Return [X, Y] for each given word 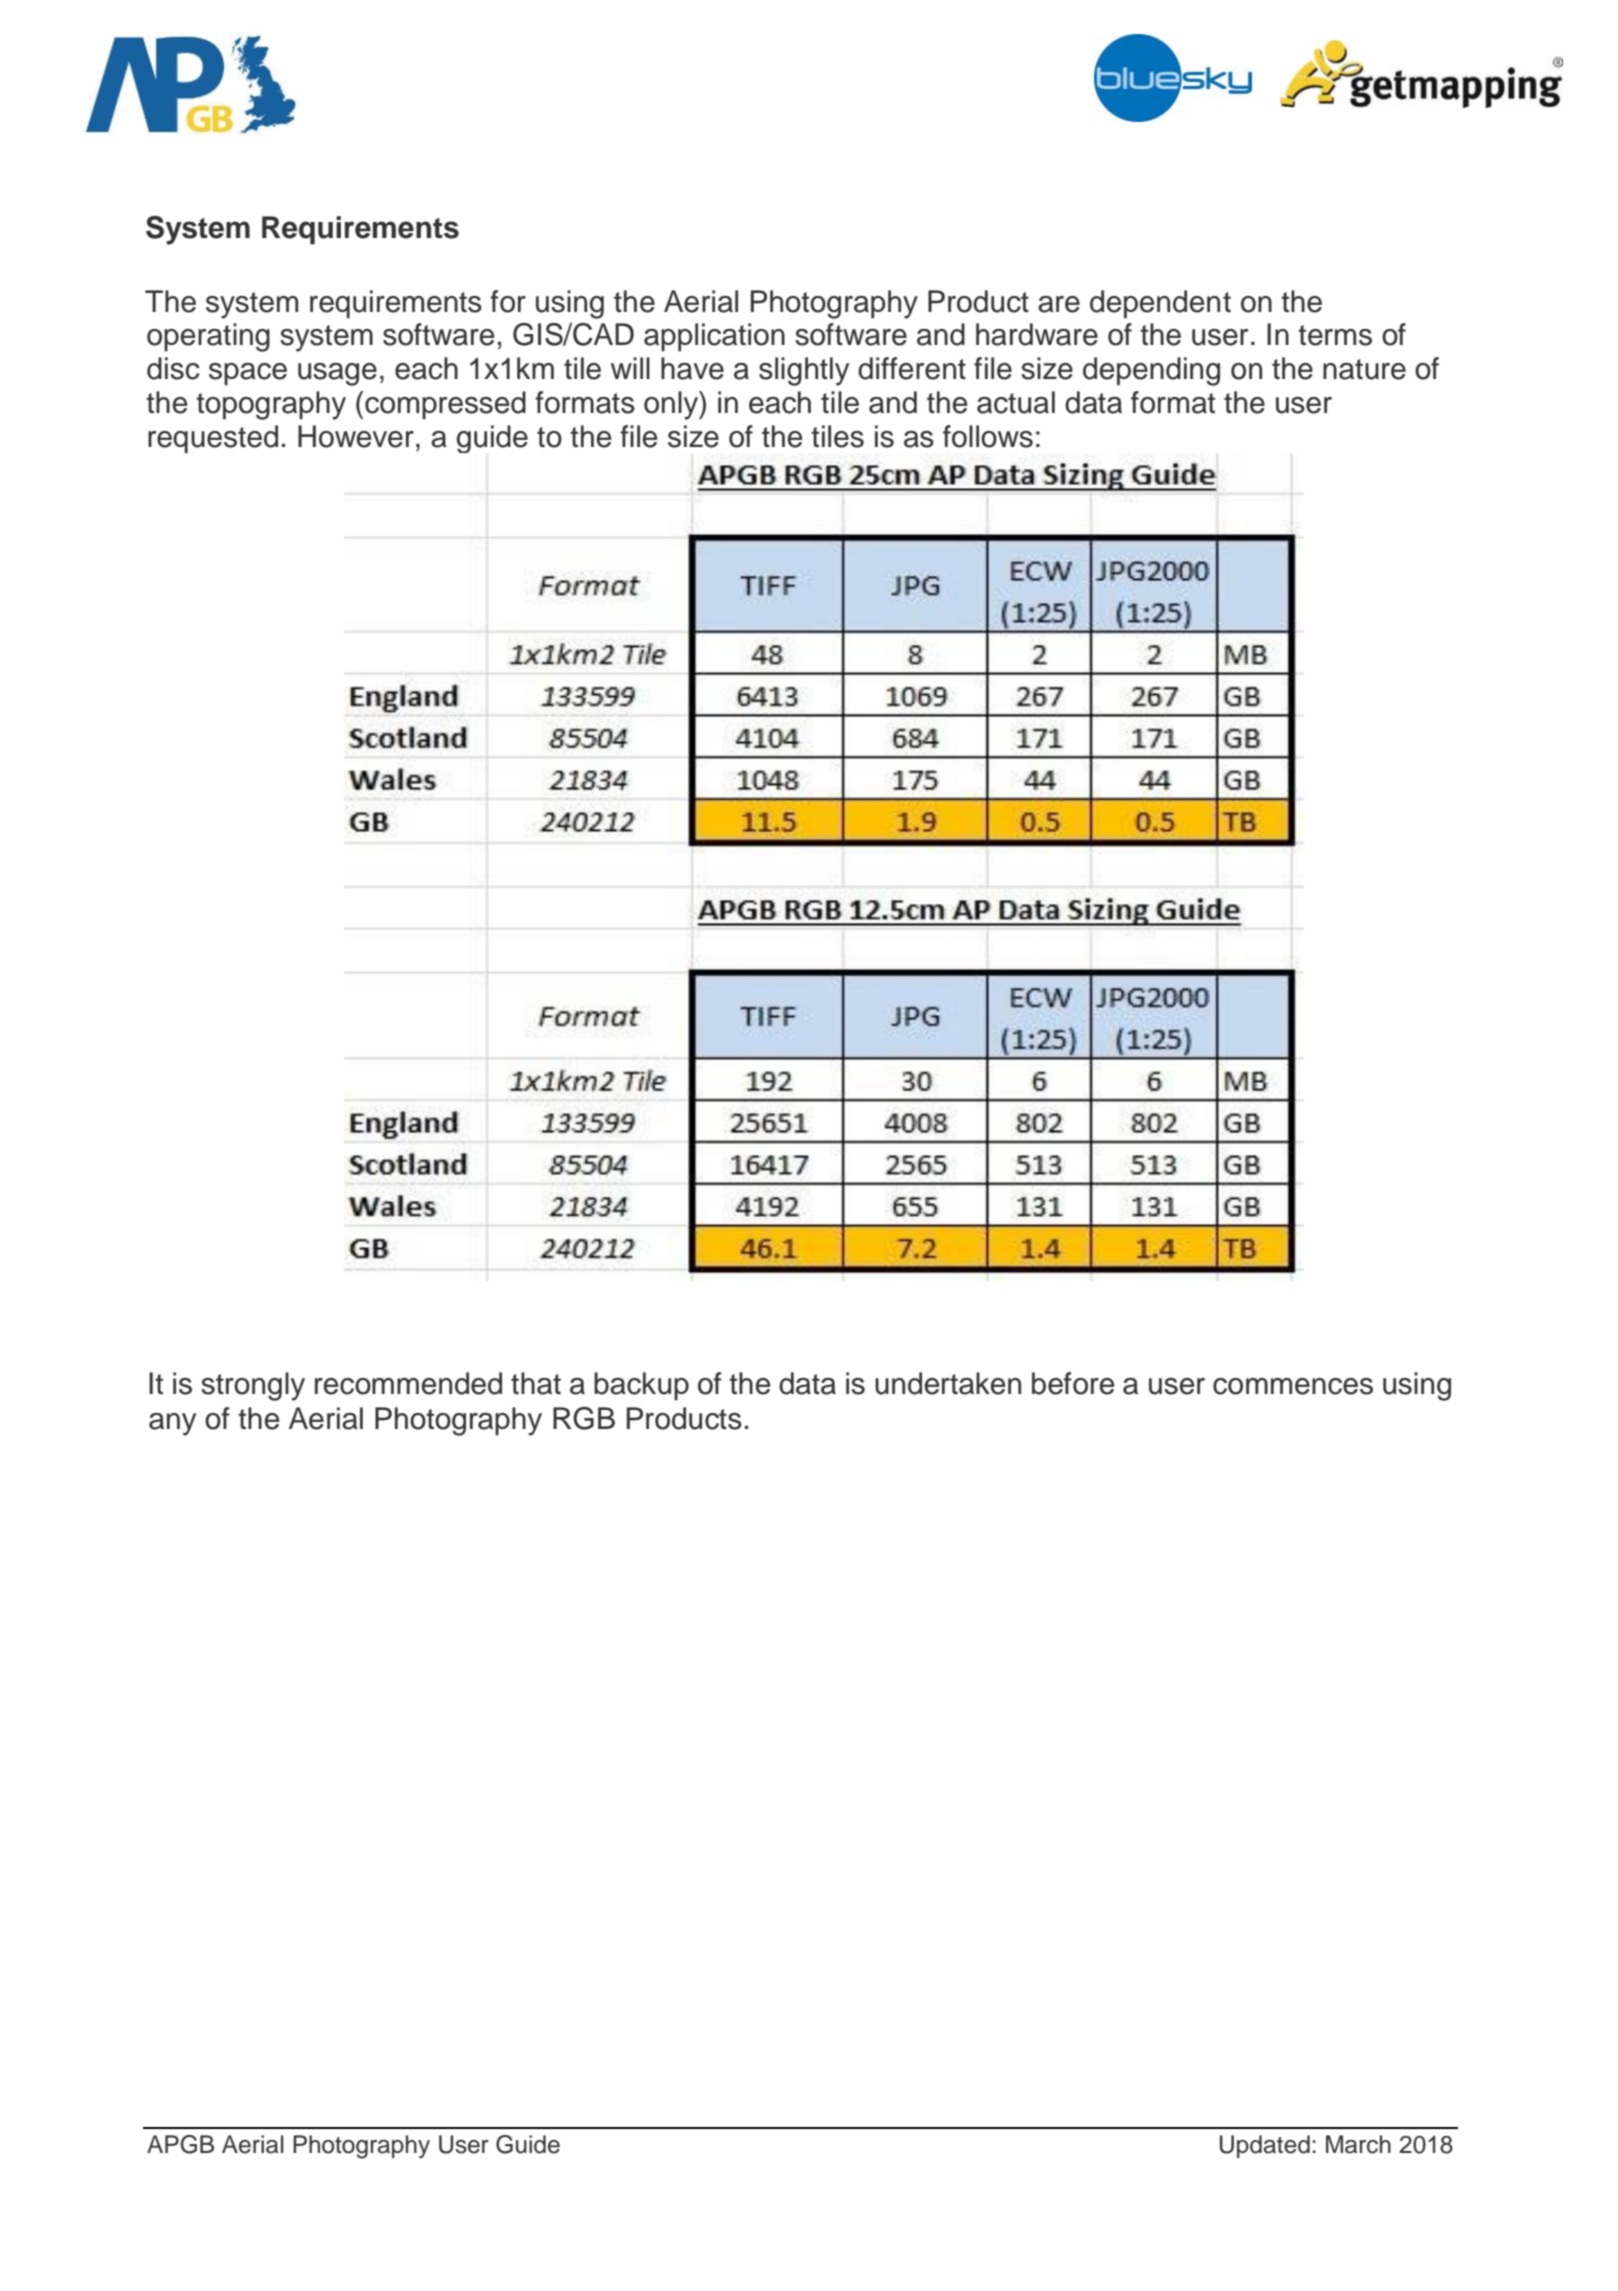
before [1073, 1383]
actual [1016, 402]
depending [1151, 371]
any [172, 1424]
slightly [804, 371]
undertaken [948, 1383]
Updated [1265, 2146]
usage [337, 374]
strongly [253, 1386]
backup [641, 1386]
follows [988, 436]
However [356, 436]
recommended [408, 1383]
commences [1293, 1386]
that [536, 1383]
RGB [584, 1418]
